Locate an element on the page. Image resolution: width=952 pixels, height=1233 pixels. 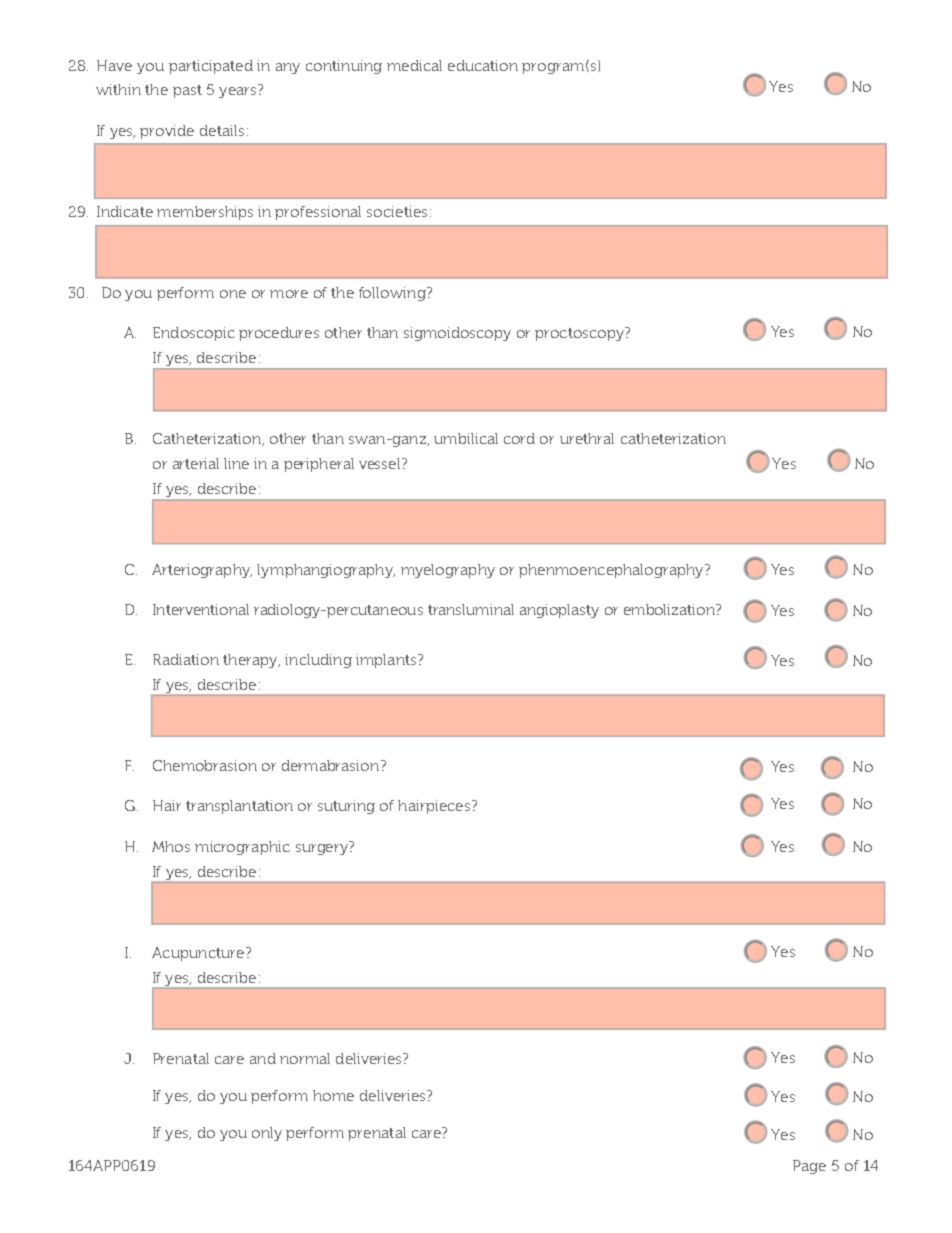
home is located at coordinates (333, 1095).
